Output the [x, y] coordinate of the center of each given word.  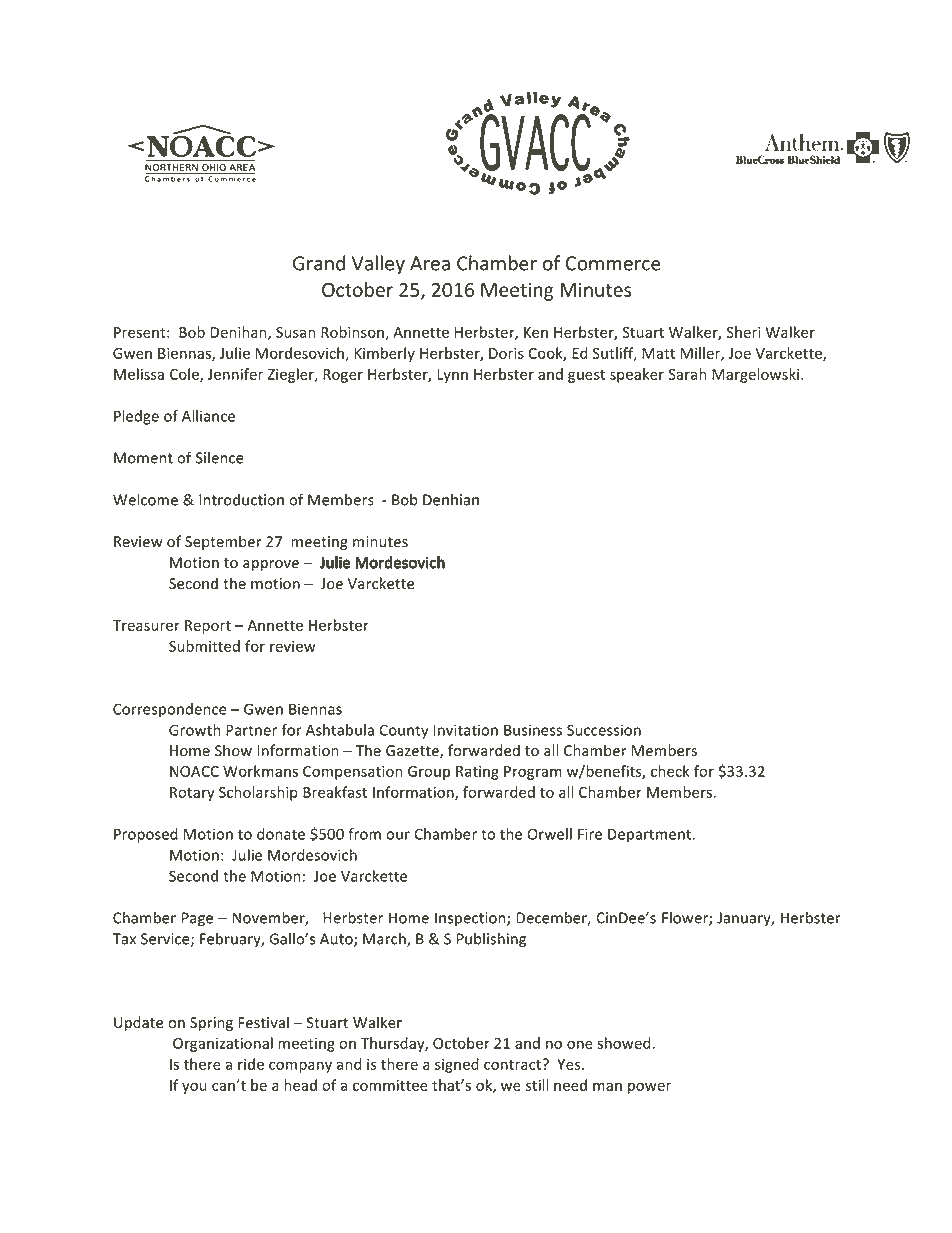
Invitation [466, 730]
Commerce [613, 263]
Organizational [223, 1044]
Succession [604, 730]
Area [430, 263]
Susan [295, 332]
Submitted [204, 646]
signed [457, 1065]
